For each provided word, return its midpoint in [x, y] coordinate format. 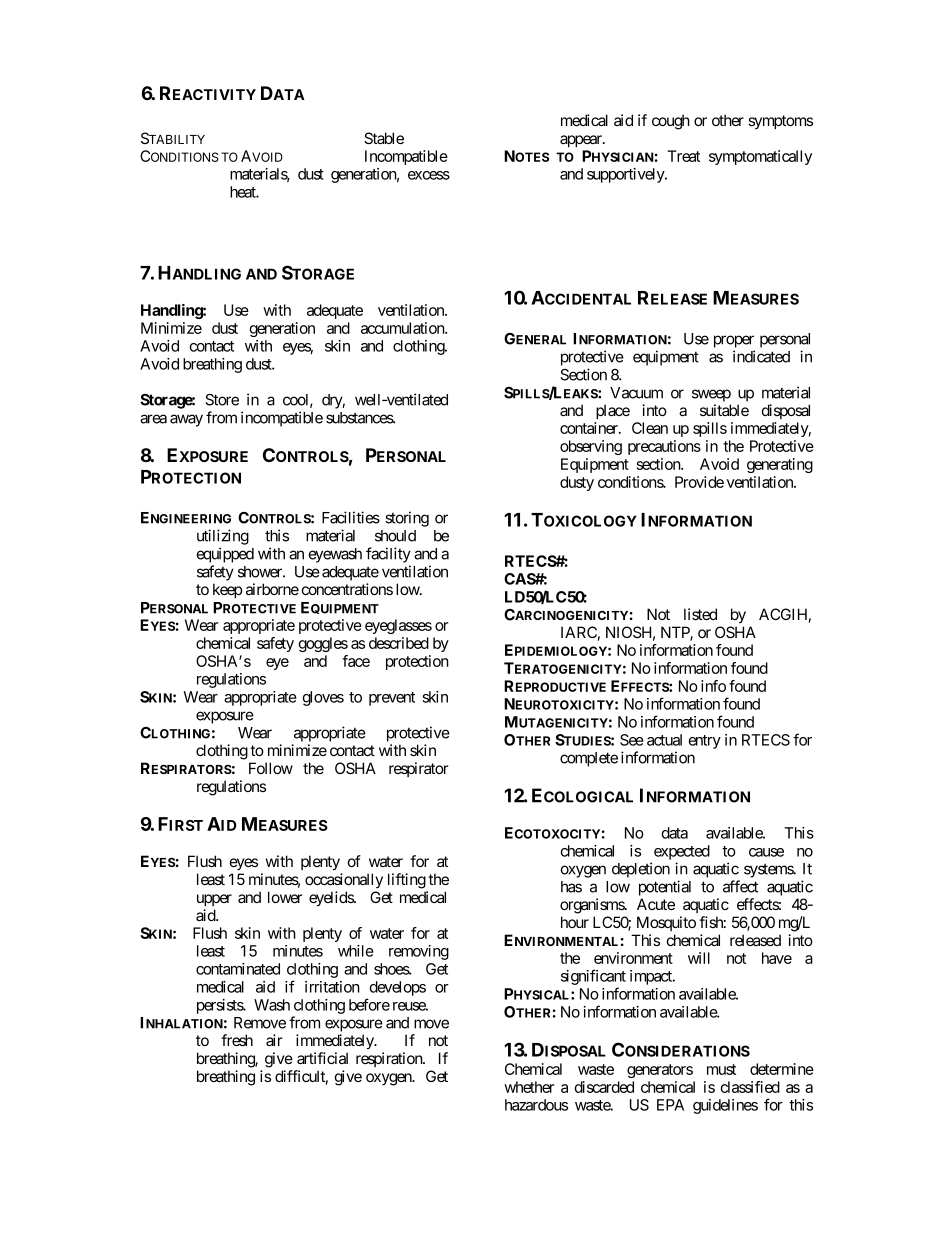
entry [704, 742]
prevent [392, 699]
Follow [271, 768]
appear [582, 141]
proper [734, 341]
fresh [237, 1040]
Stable [384, 138]
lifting [407, 881]
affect [740, 886]
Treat [683, 156]
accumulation [403, 328]
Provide [699, 482]
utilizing [223, 537]
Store [222, 400]
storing [407, 519]
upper [214, 900]
